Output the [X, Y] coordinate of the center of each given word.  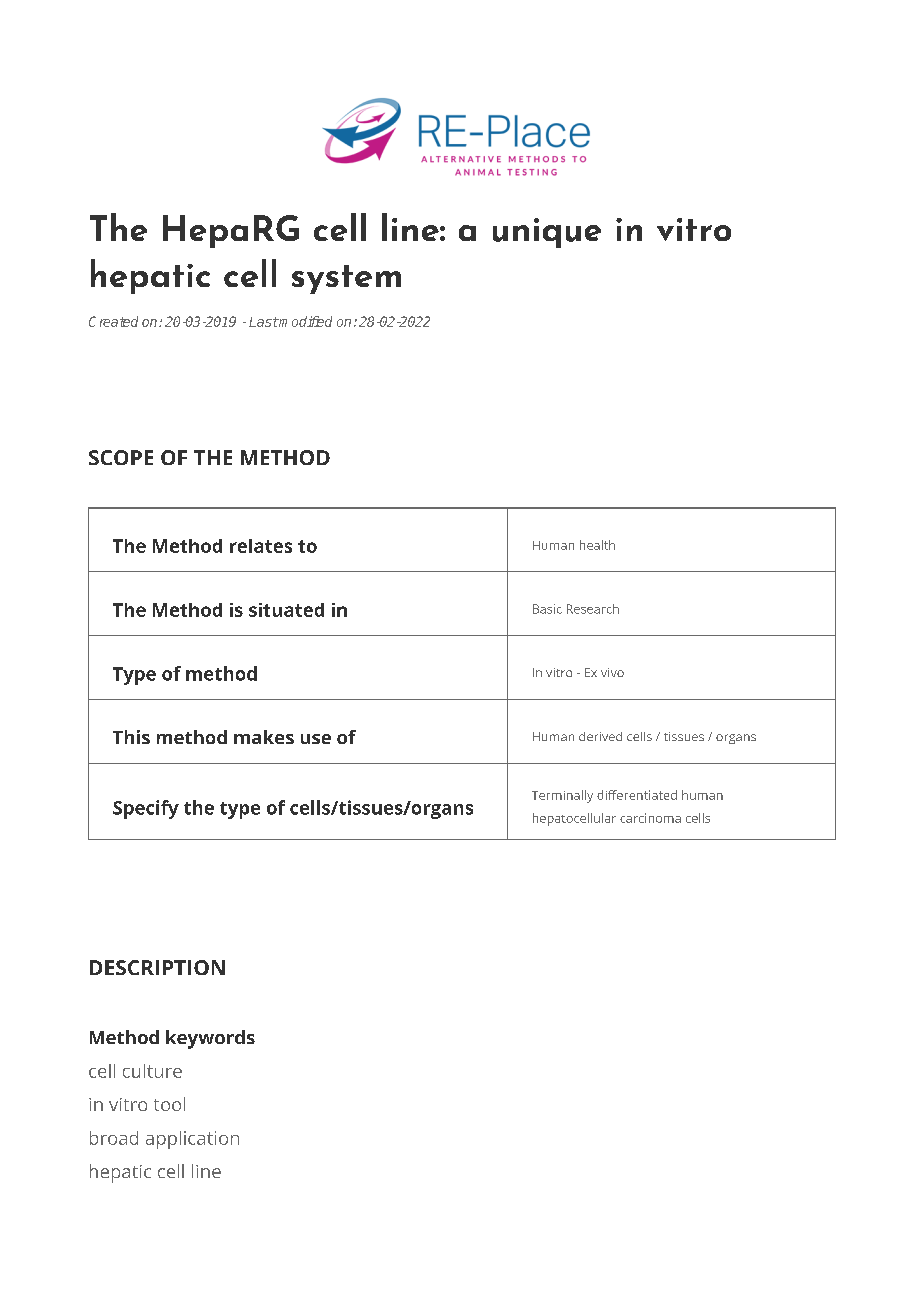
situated [286, 610]
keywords [210, 1039]
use [316, 739]
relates [261, 546]
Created [113, 321]
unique [547, 233]
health [597, 545]
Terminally [562, 796]
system [346, 279]
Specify [146, 809]
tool [169, 1104]
